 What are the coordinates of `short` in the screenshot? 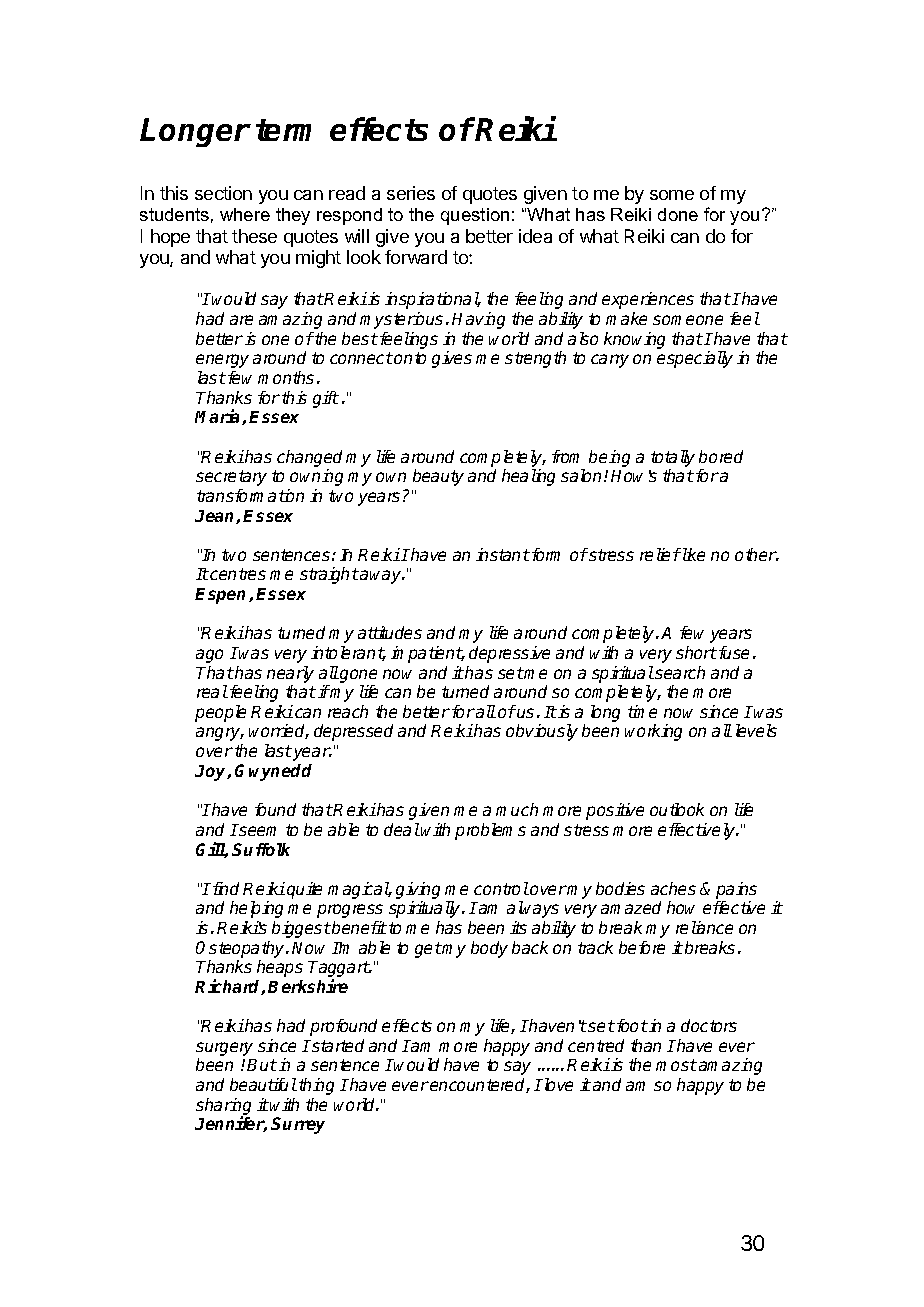 It's located at (696, 652).
